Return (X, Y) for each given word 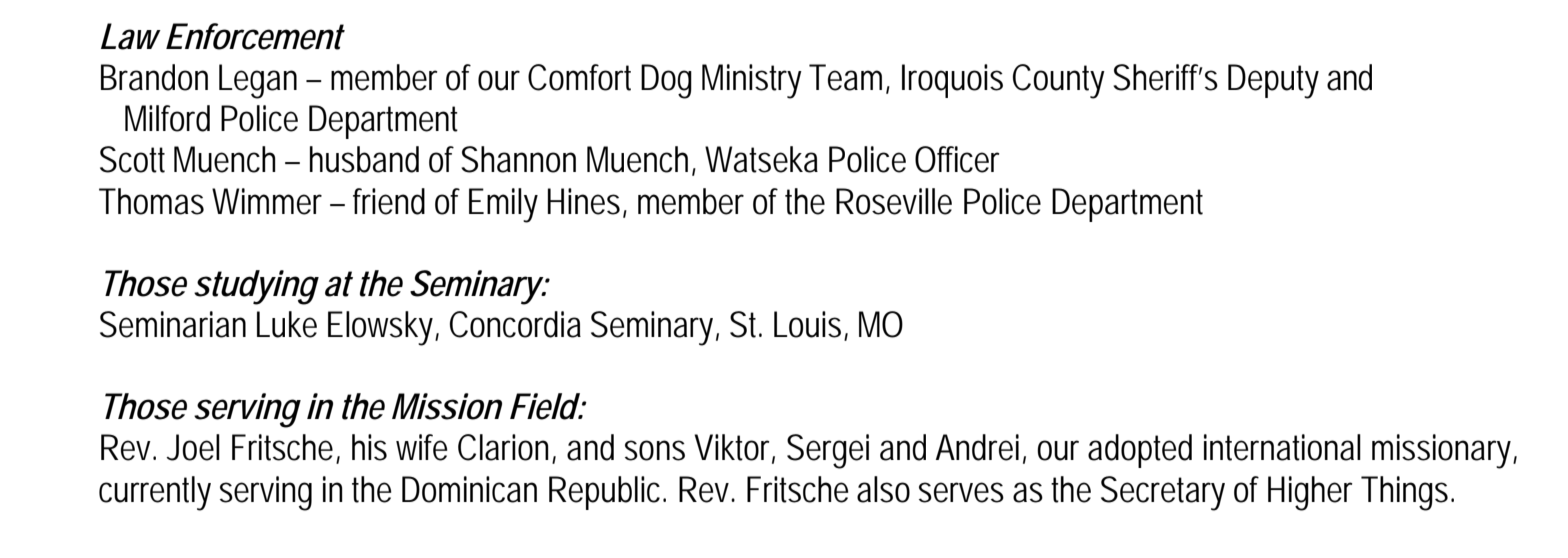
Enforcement (255, 36)
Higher (1310, 493)
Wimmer (267, 201)
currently (155, 493)
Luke (287, 324)
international (1282, 447)
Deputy (1273, 81)
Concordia (515, 324)
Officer (957, 159)
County (1059, 81)
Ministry (752, 81)
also (883, 489)
